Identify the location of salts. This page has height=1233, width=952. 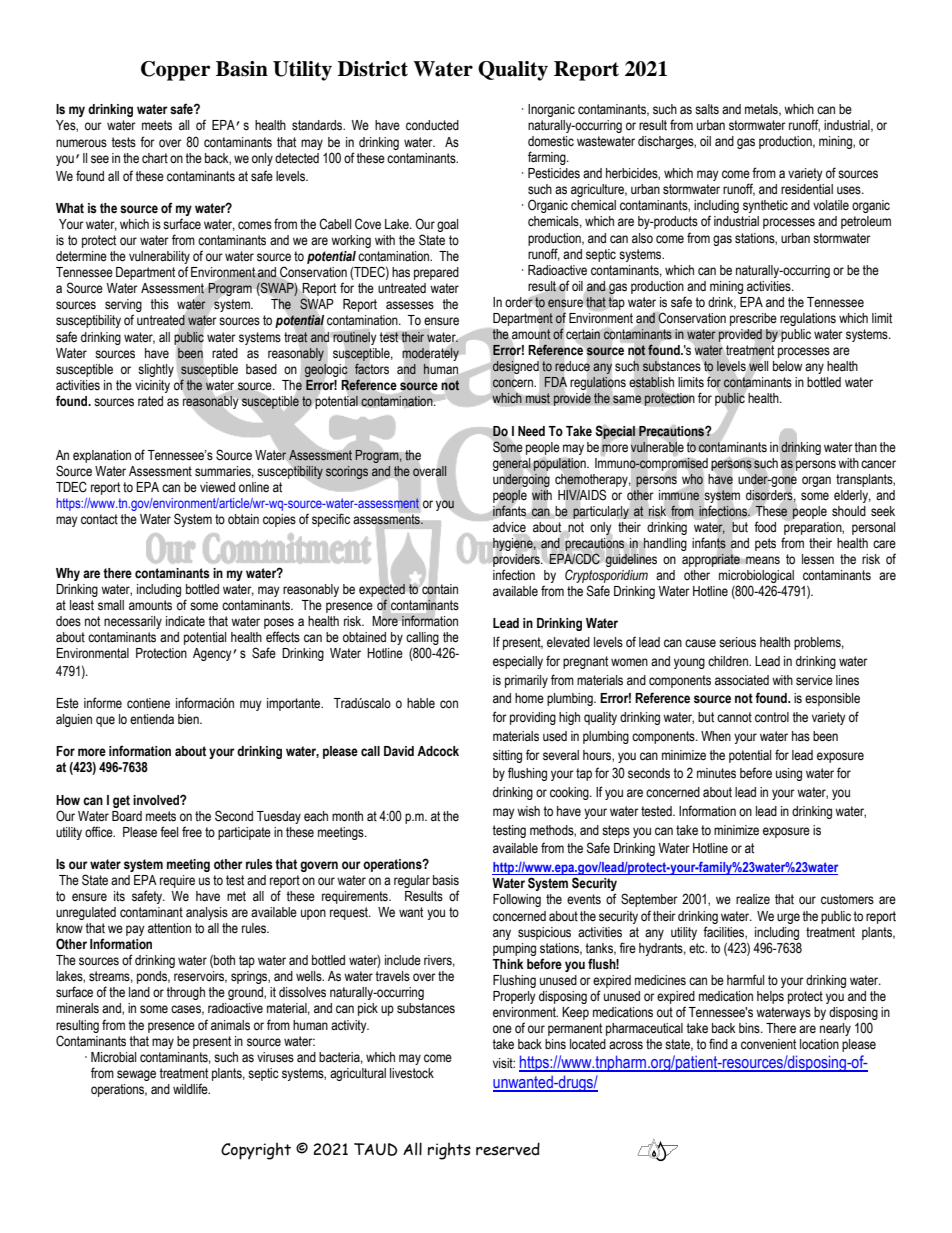
(707, 109).
